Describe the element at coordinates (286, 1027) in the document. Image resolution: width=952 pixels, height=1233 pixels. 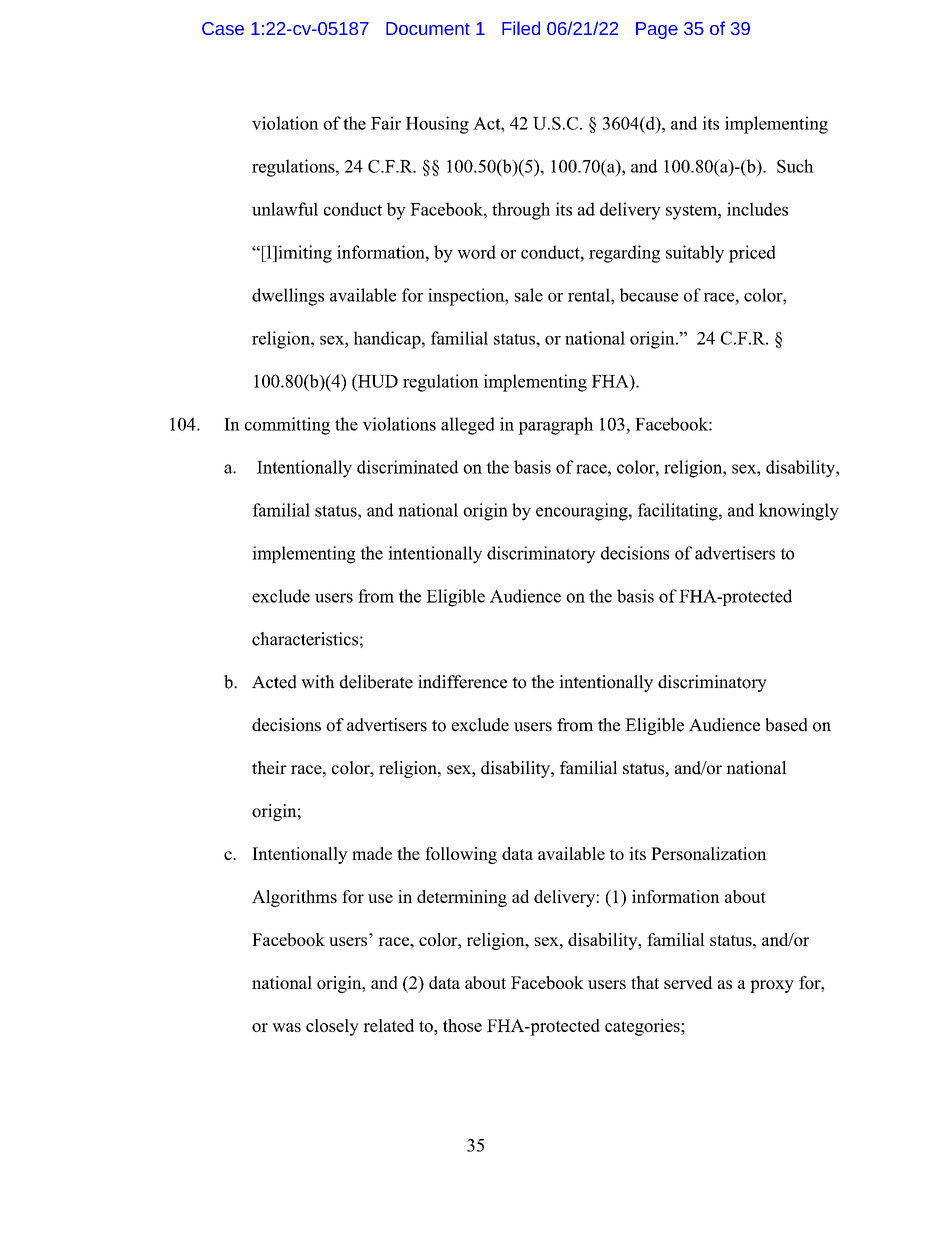
I see `was` at that location.
